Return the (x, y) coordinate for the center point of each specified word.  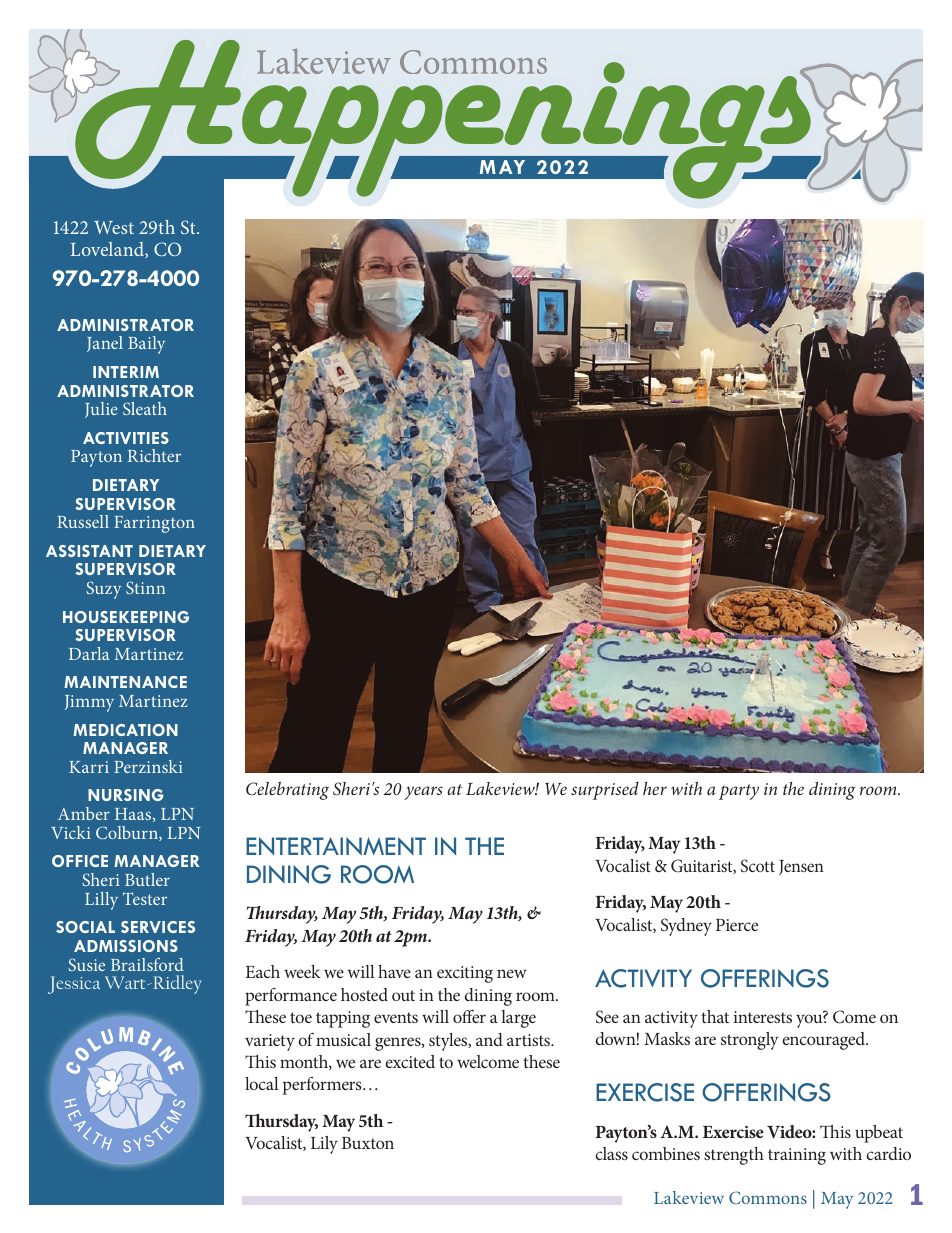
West (114, 227)
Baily (146, 345)
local (262, 1083)
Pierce (737, 925)
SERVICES (158, 927)
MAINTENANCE (125, 682)
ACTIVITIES (126, 438)
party (739, 792)
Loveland (108, 250)
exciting (465, 974)
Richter (154, 455)
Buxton (368, 1143)
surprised (605, 791)
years (423, 793)
